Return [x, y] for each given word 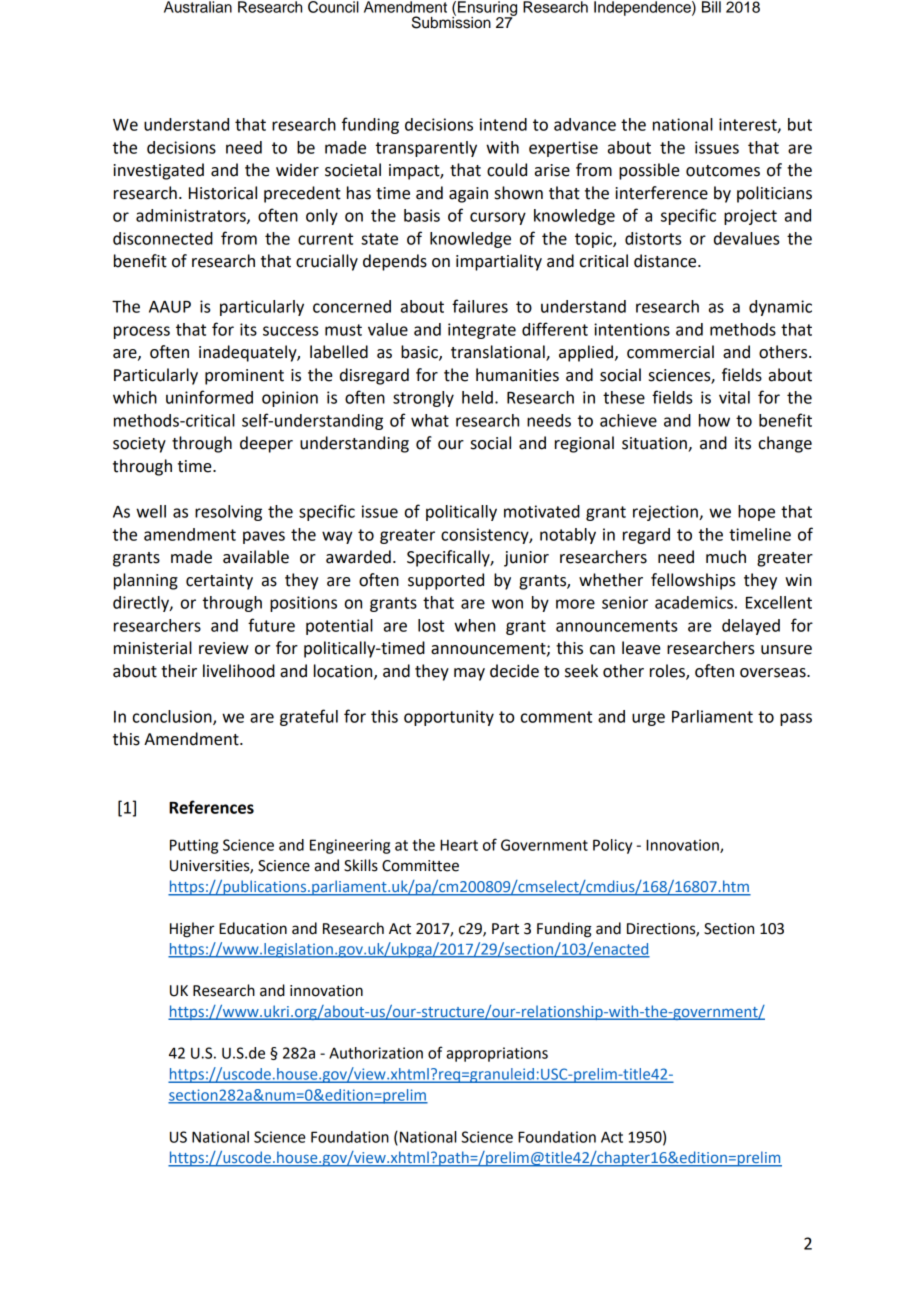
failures [480, 306]
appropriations [497, 1054]
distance [666, 261]
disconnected [163, 238]
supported [446, 581]
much [726, 557]
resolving [228, 513]
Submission [451, 21]
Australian [198, 7]
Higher [192, 930]
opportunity [449, 718]
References [211, 807]
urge [648, 719]
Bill [711, 7]
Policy [612, 846]
